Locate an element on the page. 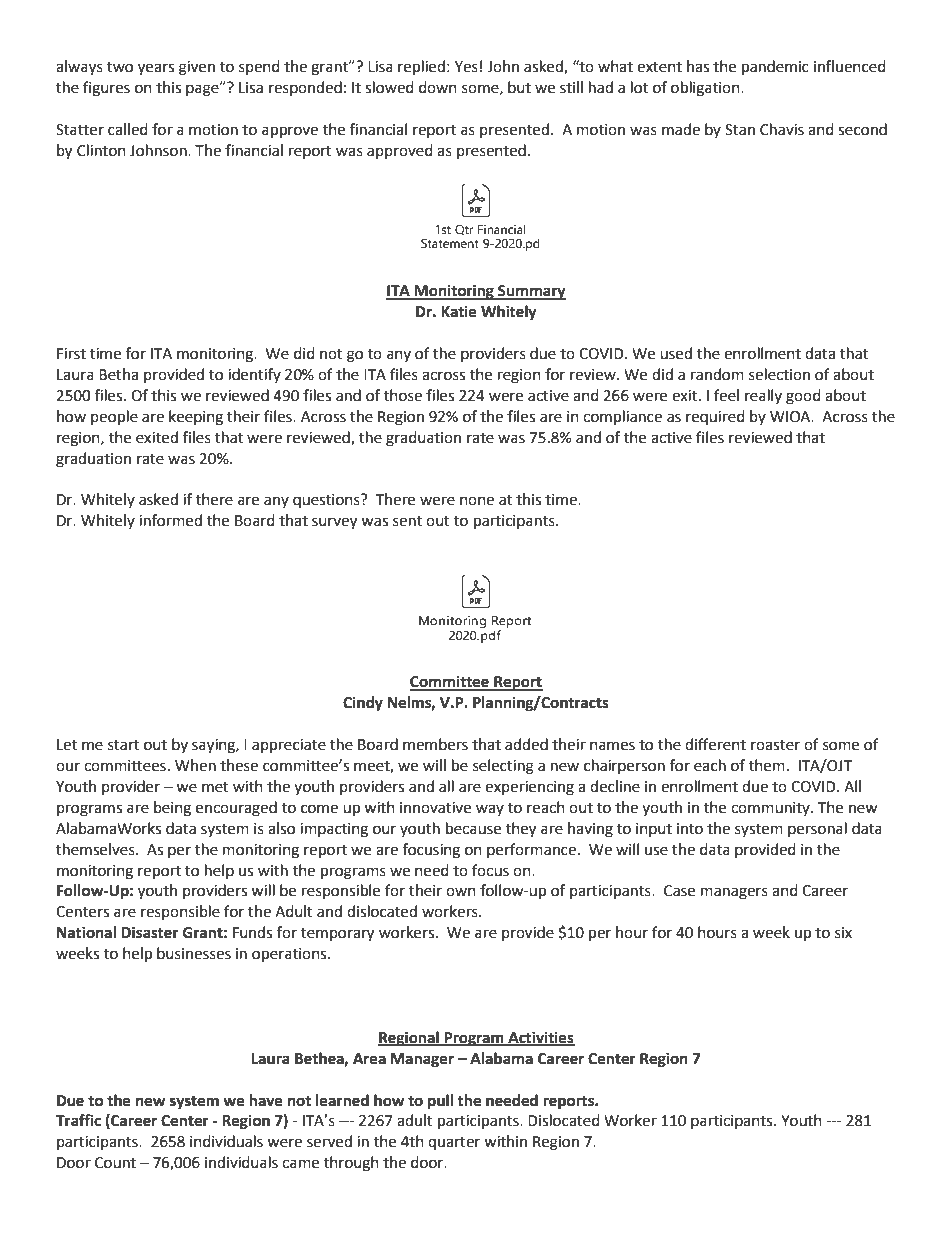 This page has width=952, height=1233. roaster is located at coordinates (775, 745).
